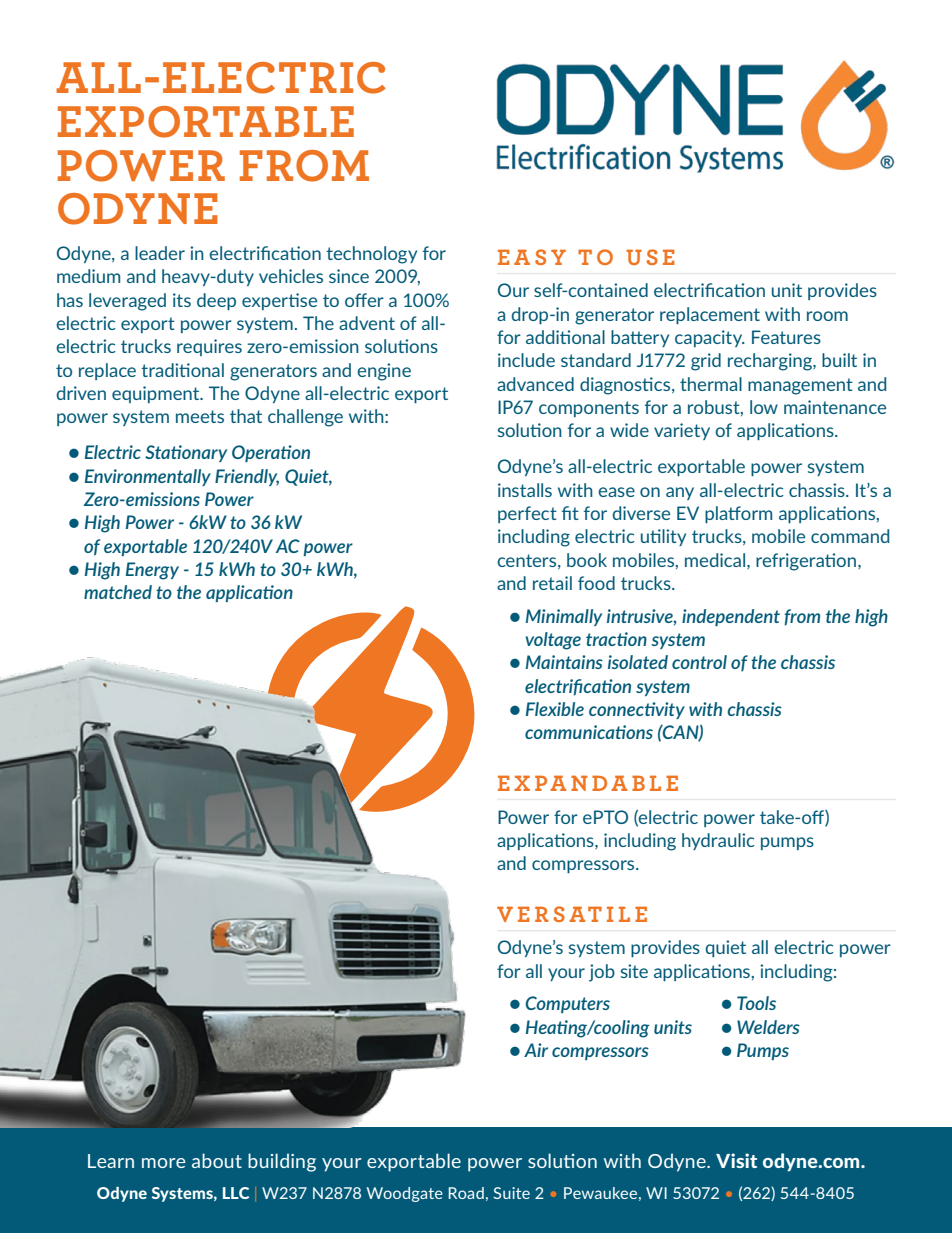  What do you see at coordinates (699, 662) in the document?
I see `control` at bounding box center [699, 662].
